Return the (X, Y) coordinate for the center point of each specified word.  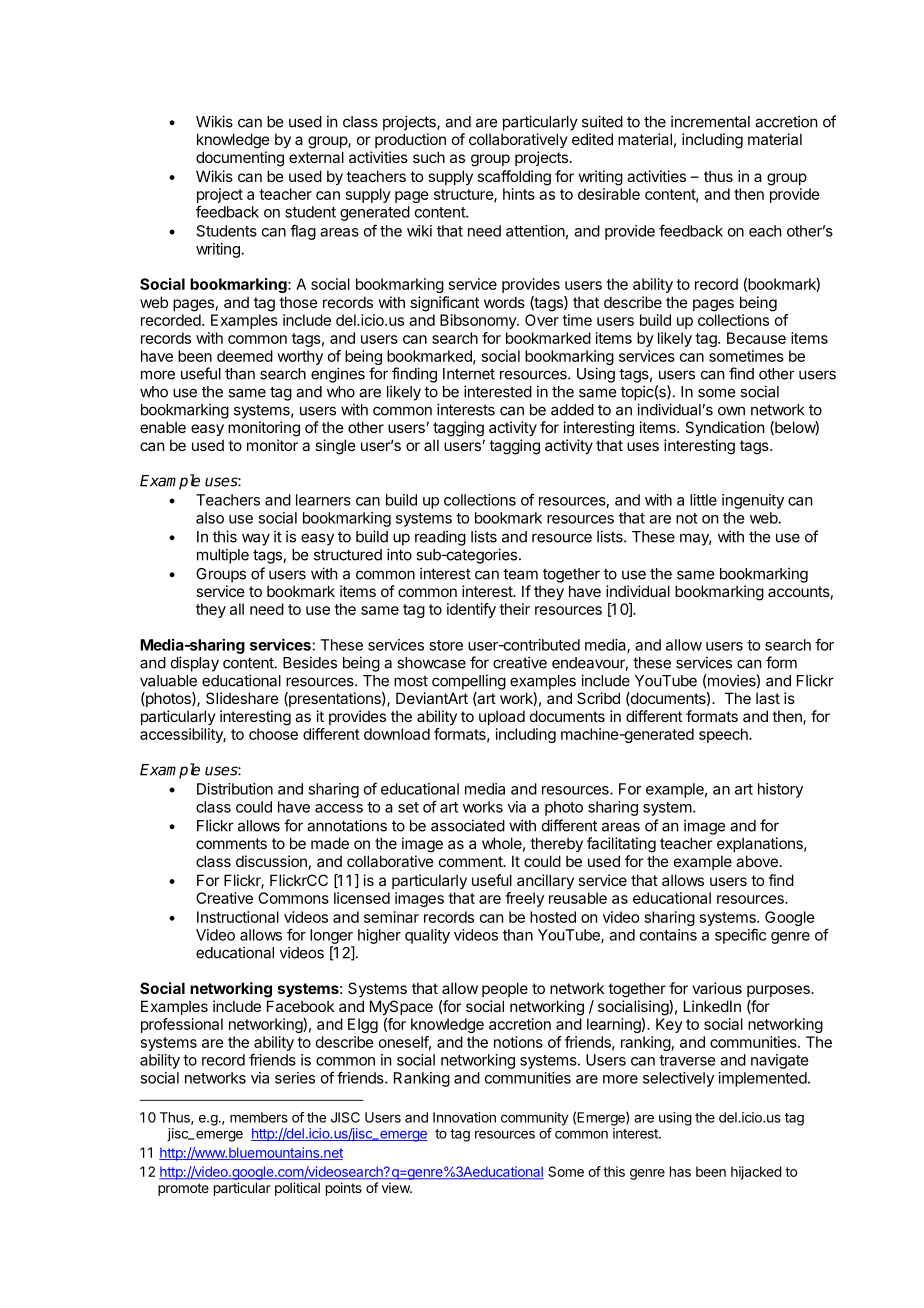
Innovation (464, 1117)
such (429, 157)
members (259, 1117)
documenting (240, 159)
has (680, 1171)
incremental (710, 121)
